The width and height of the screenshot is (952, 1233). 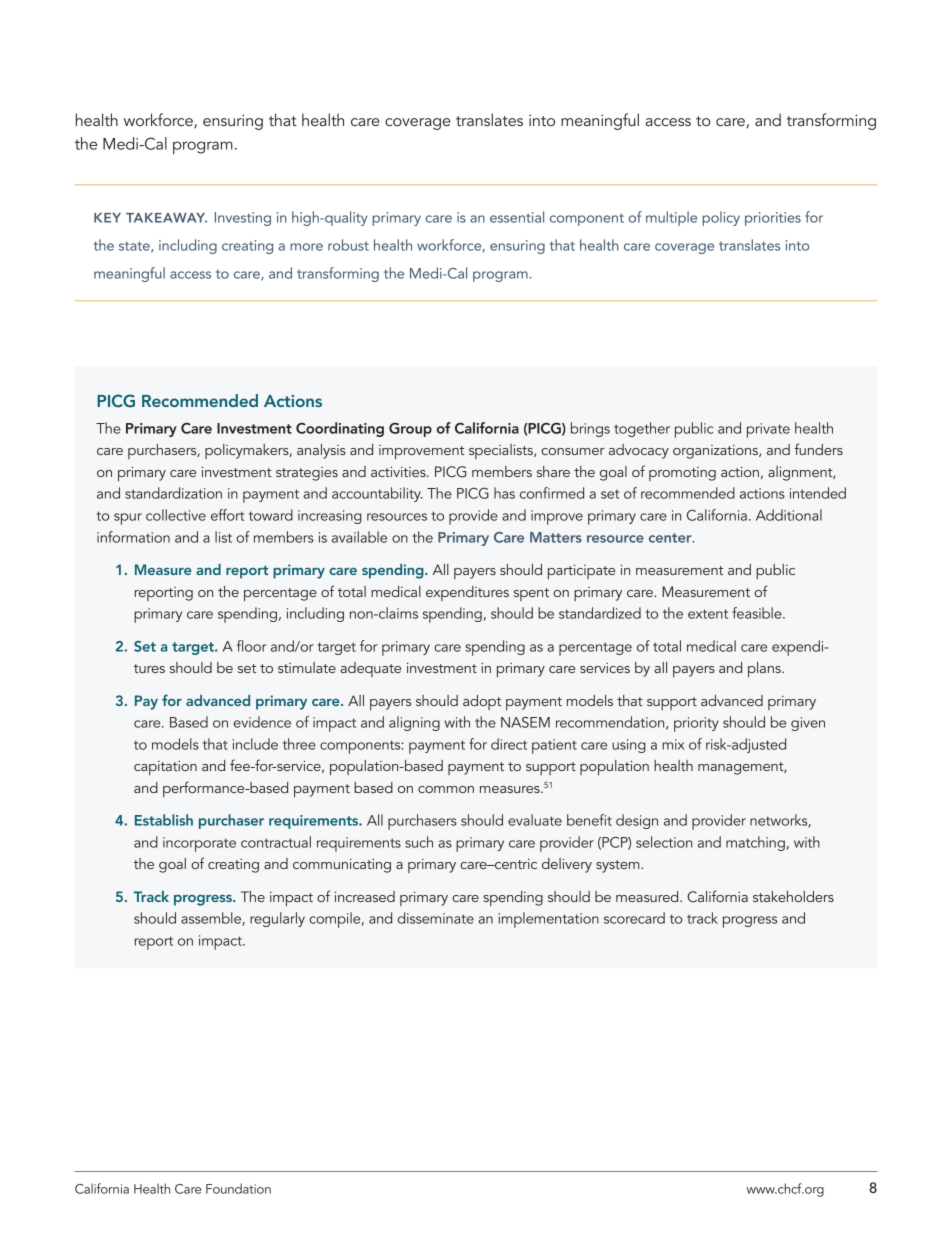 I want to click on evidence, so click(x=262, y=722).
